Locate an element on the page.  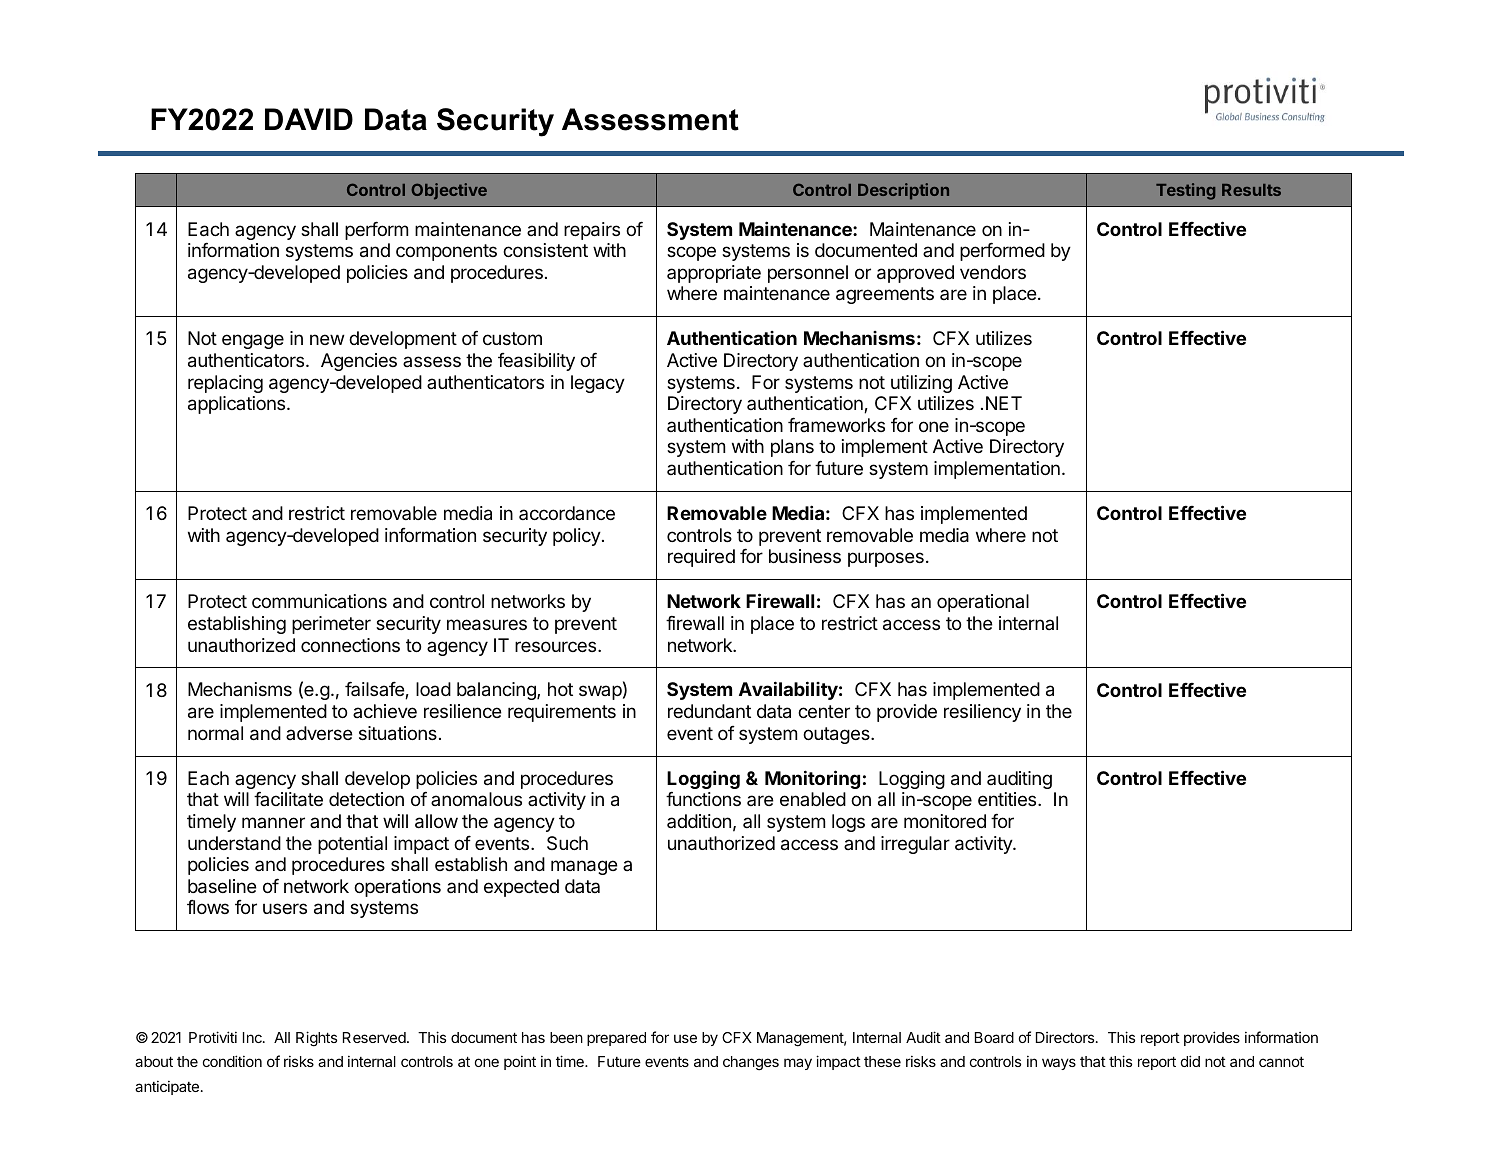
utilizing is located at coordinates (921, 384).
